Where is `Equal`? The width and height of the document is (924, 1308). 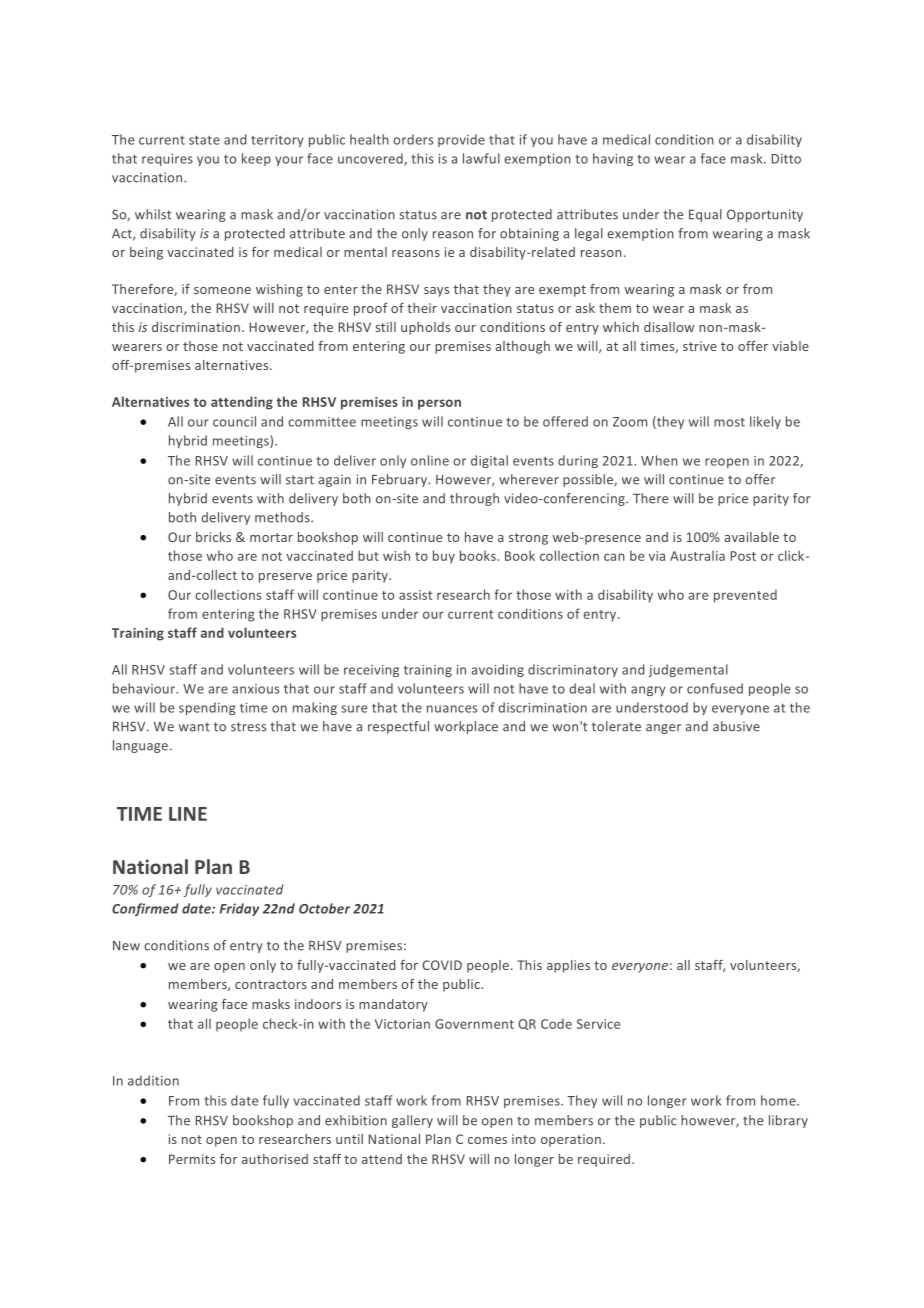 Equal is located at coordinates (705, 215).
